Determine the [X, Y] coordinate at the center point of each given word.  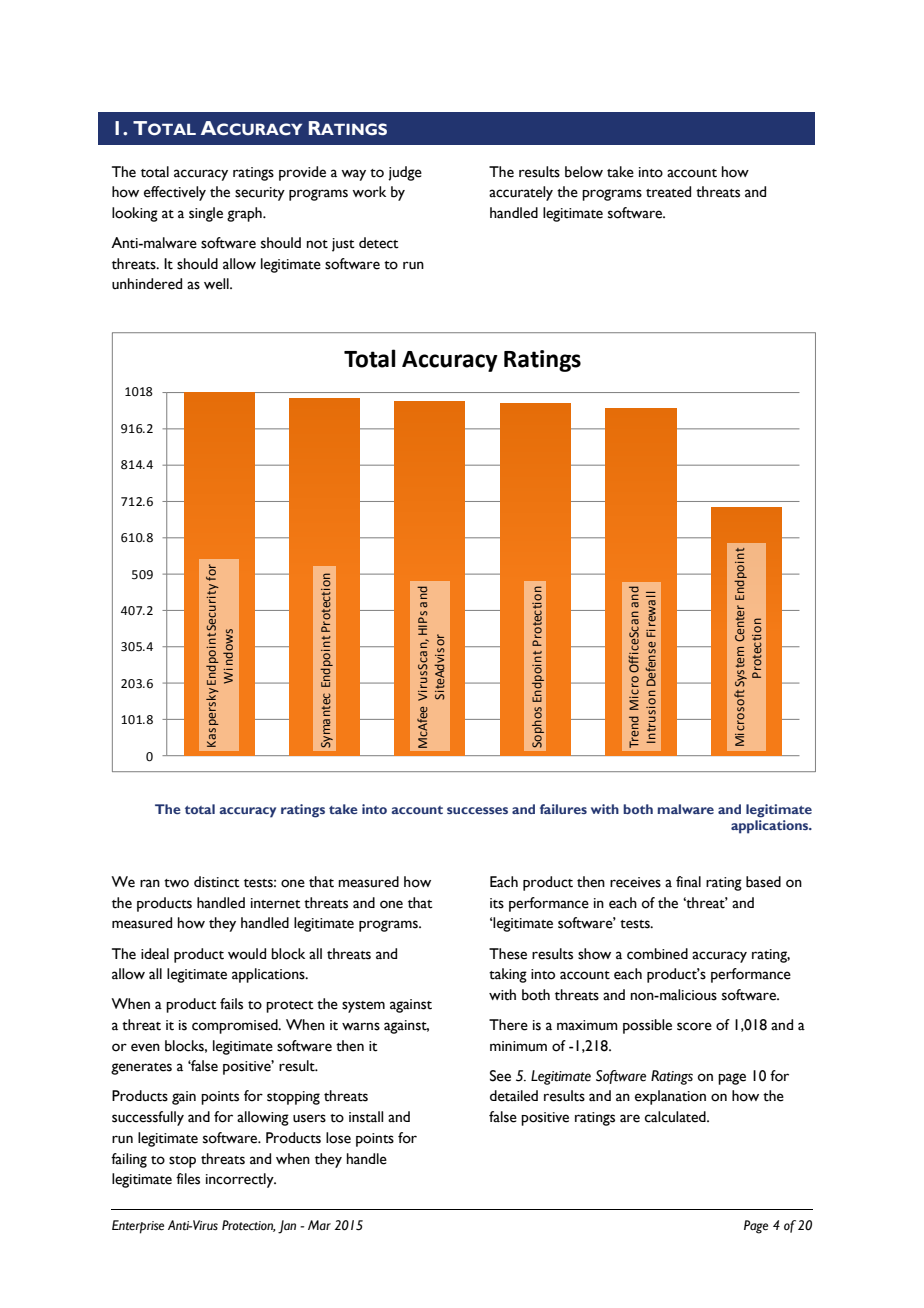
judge [405, 173]
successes [477, 810]
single [206, 214]
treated [668, 192]
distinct [217, 882]
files [188, 1179]
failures [563, 809]
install [366, 1117]
